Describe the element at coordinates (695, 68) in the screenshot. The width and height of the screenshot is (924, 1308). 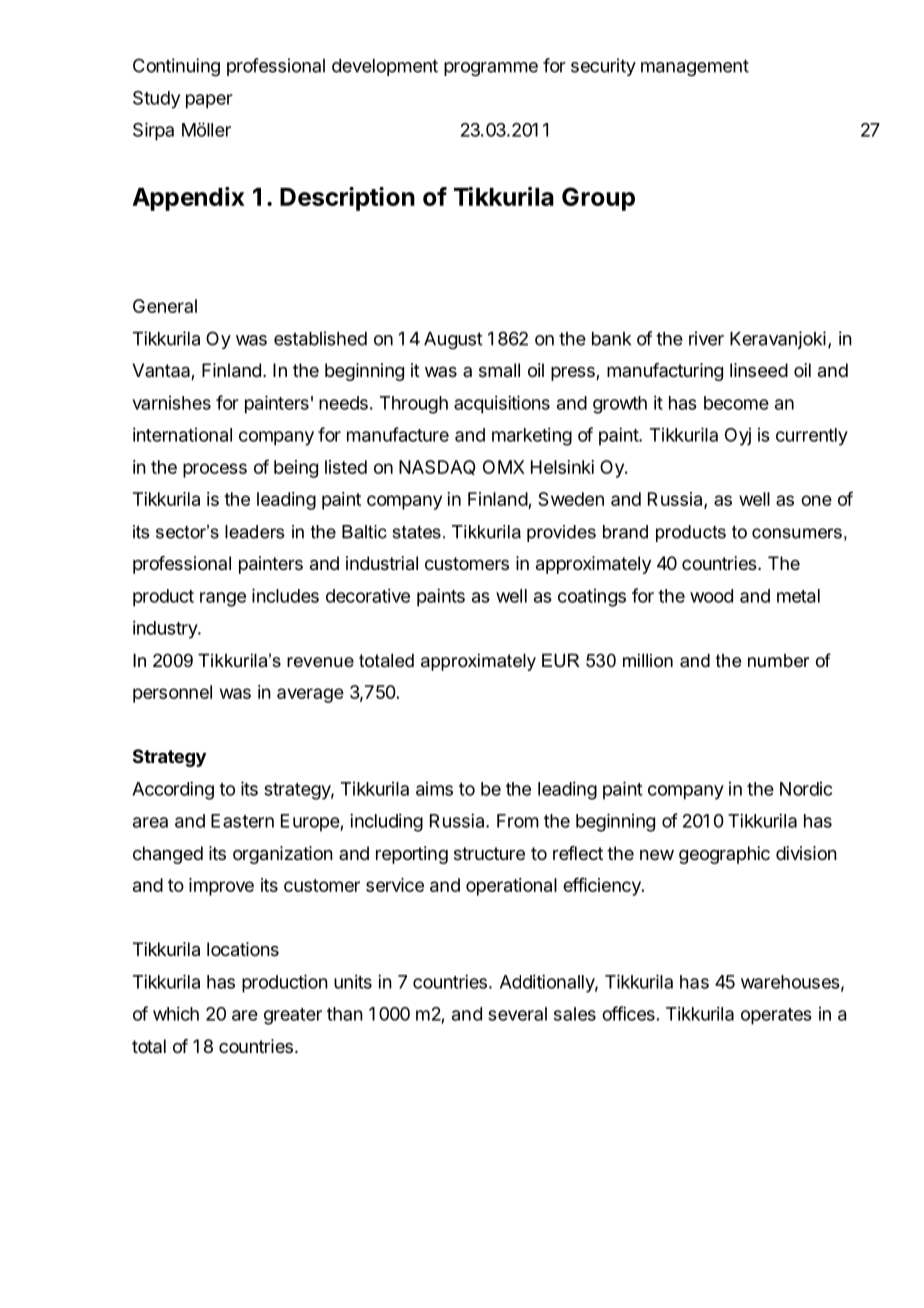
I see `management` at that location.
